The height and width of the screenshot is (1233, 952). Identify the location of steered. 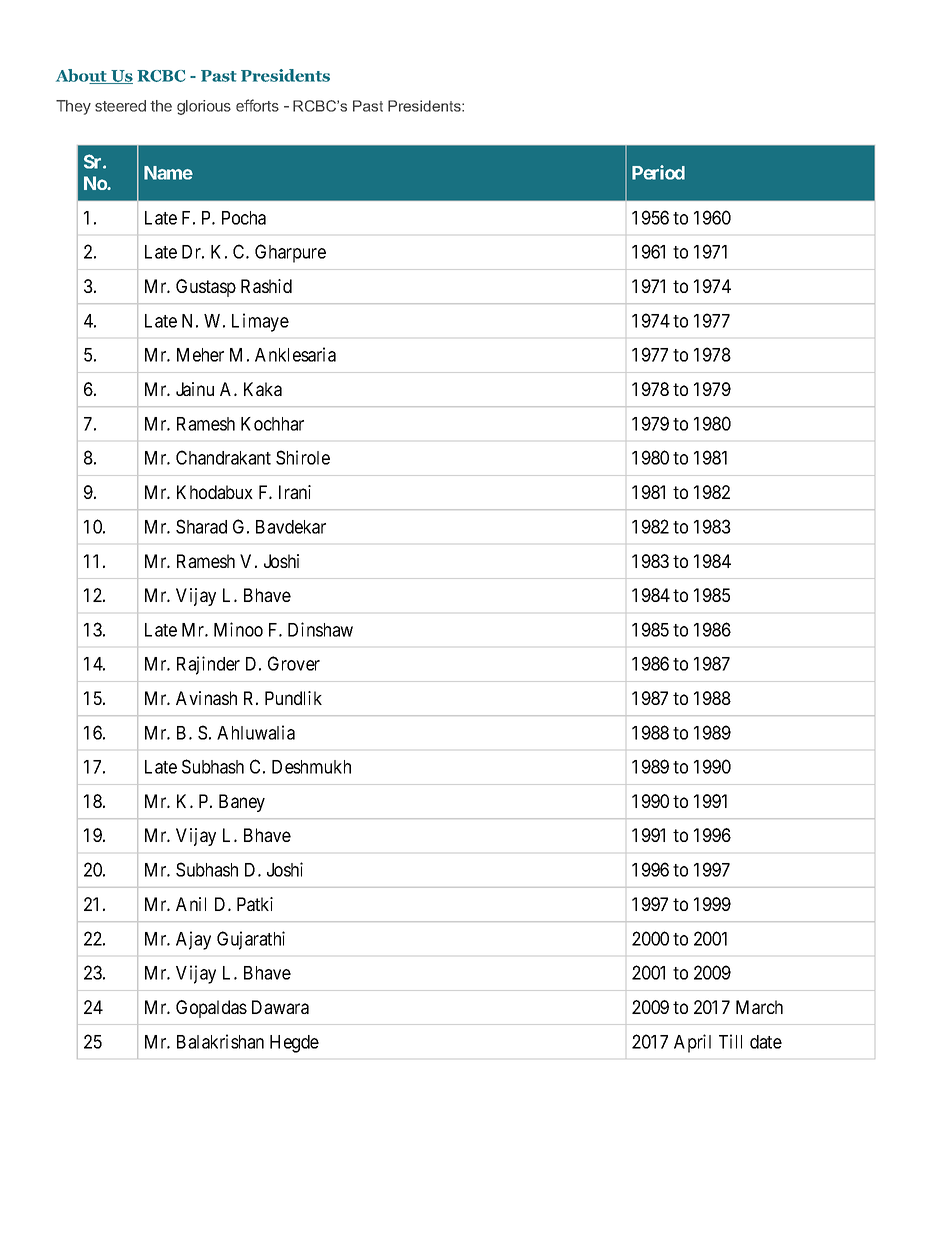
(120, 106).
